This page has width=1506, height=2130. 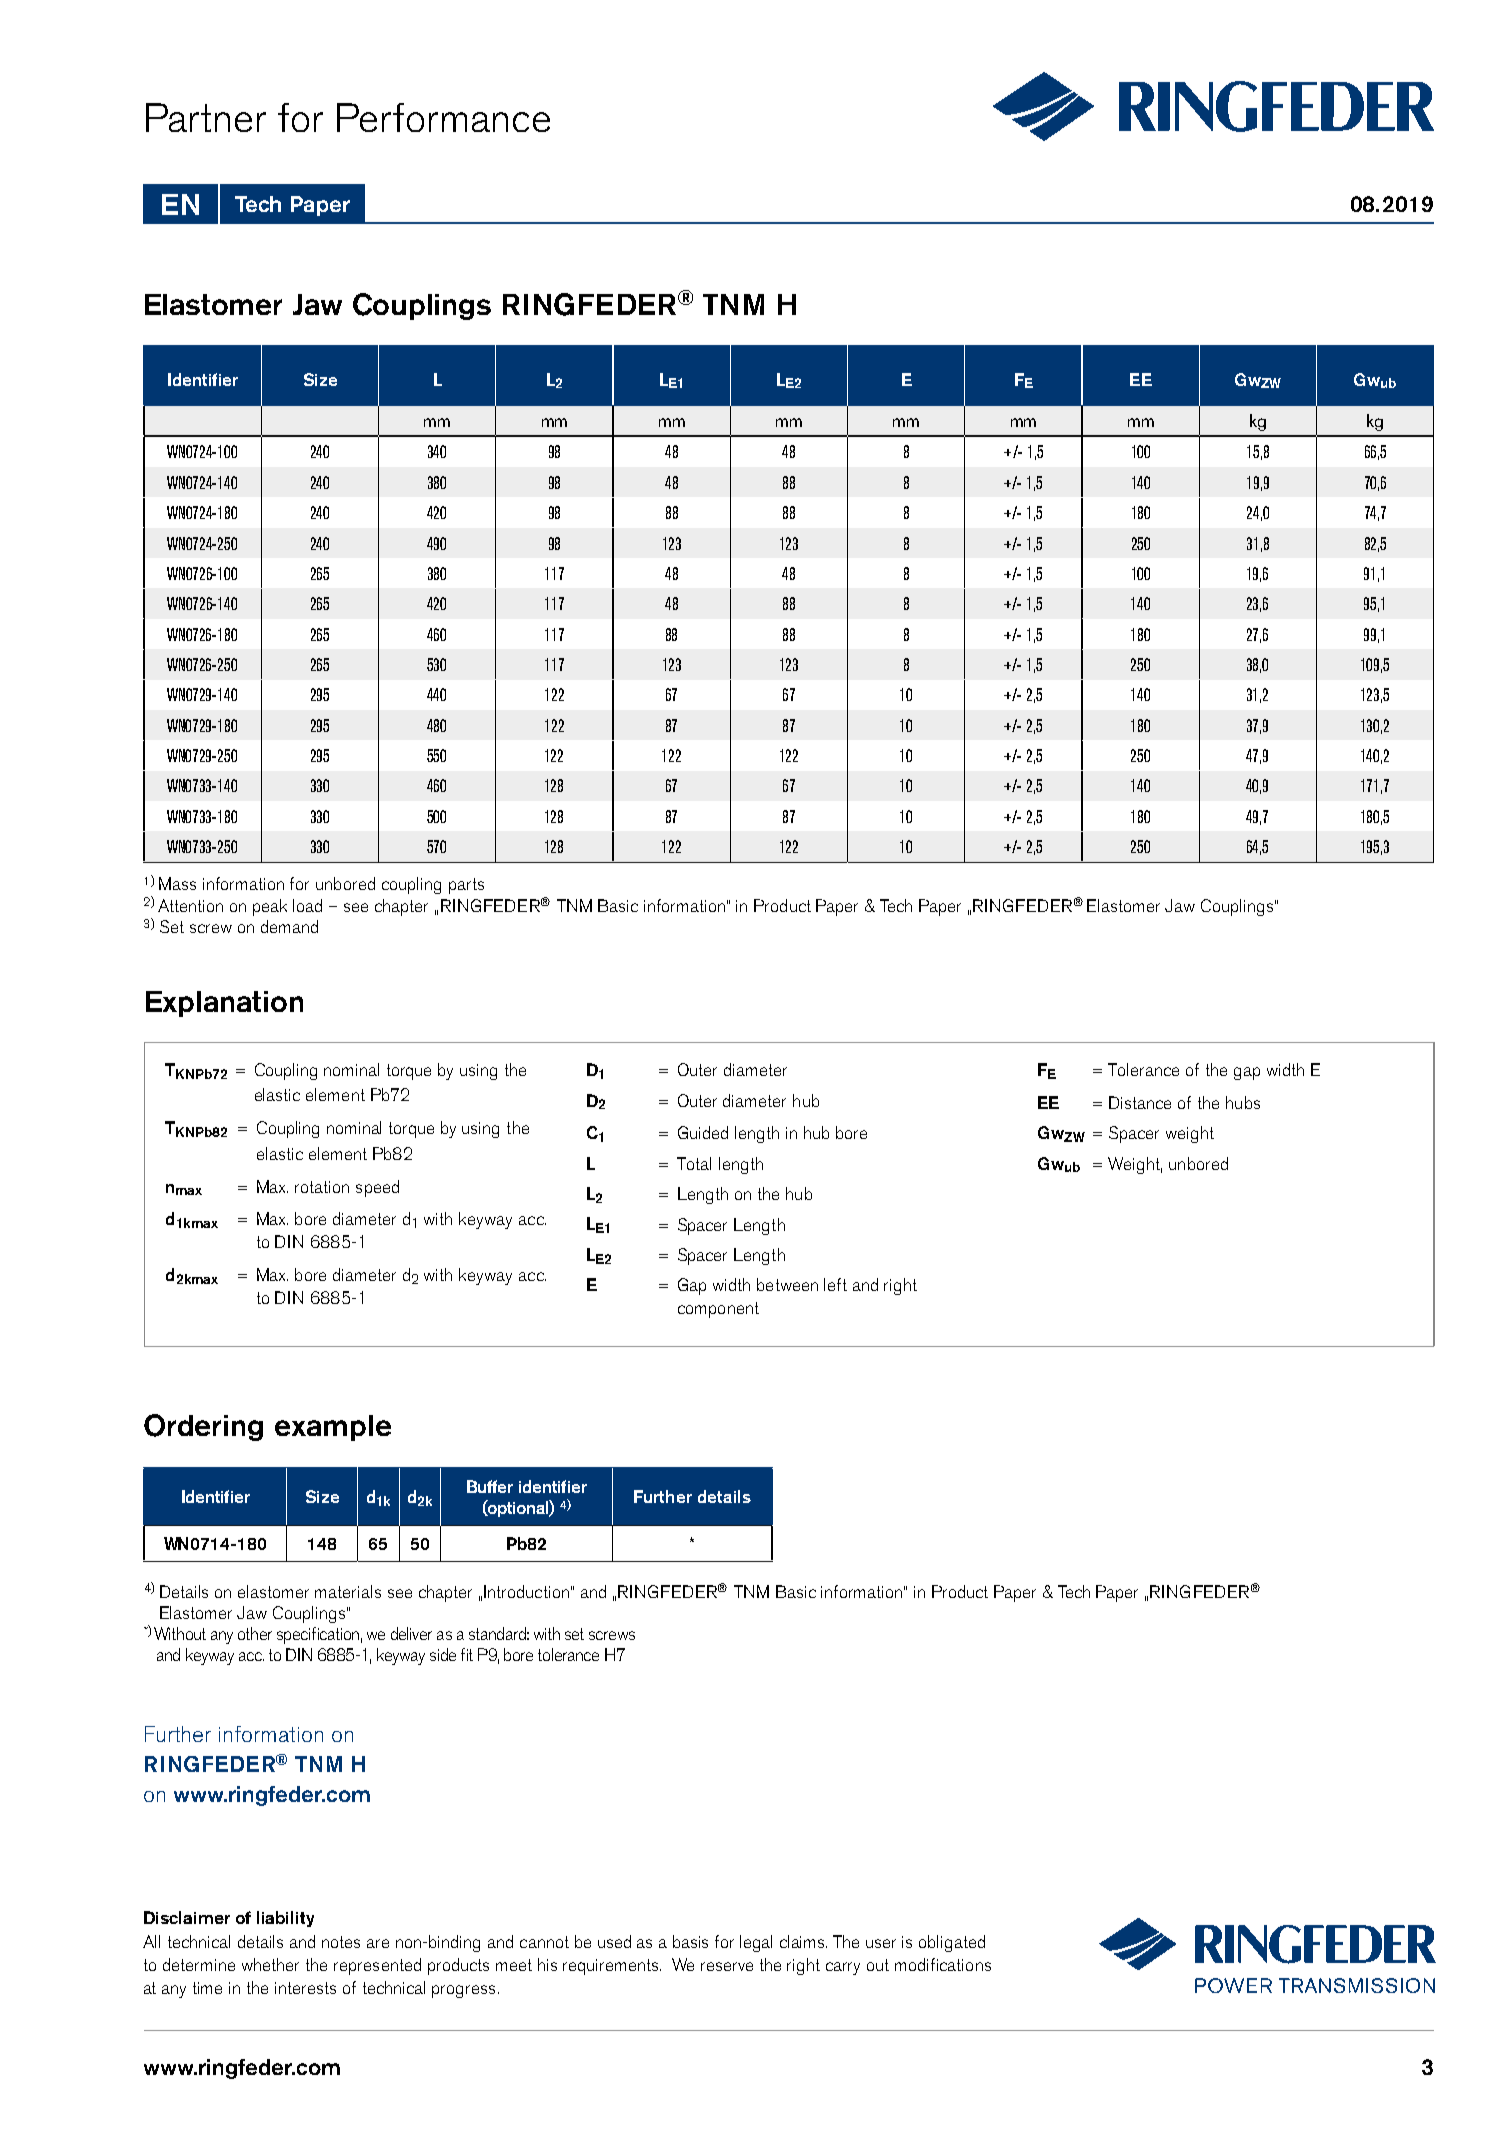 I want to click on basis, so click(x=690, y=1941).
